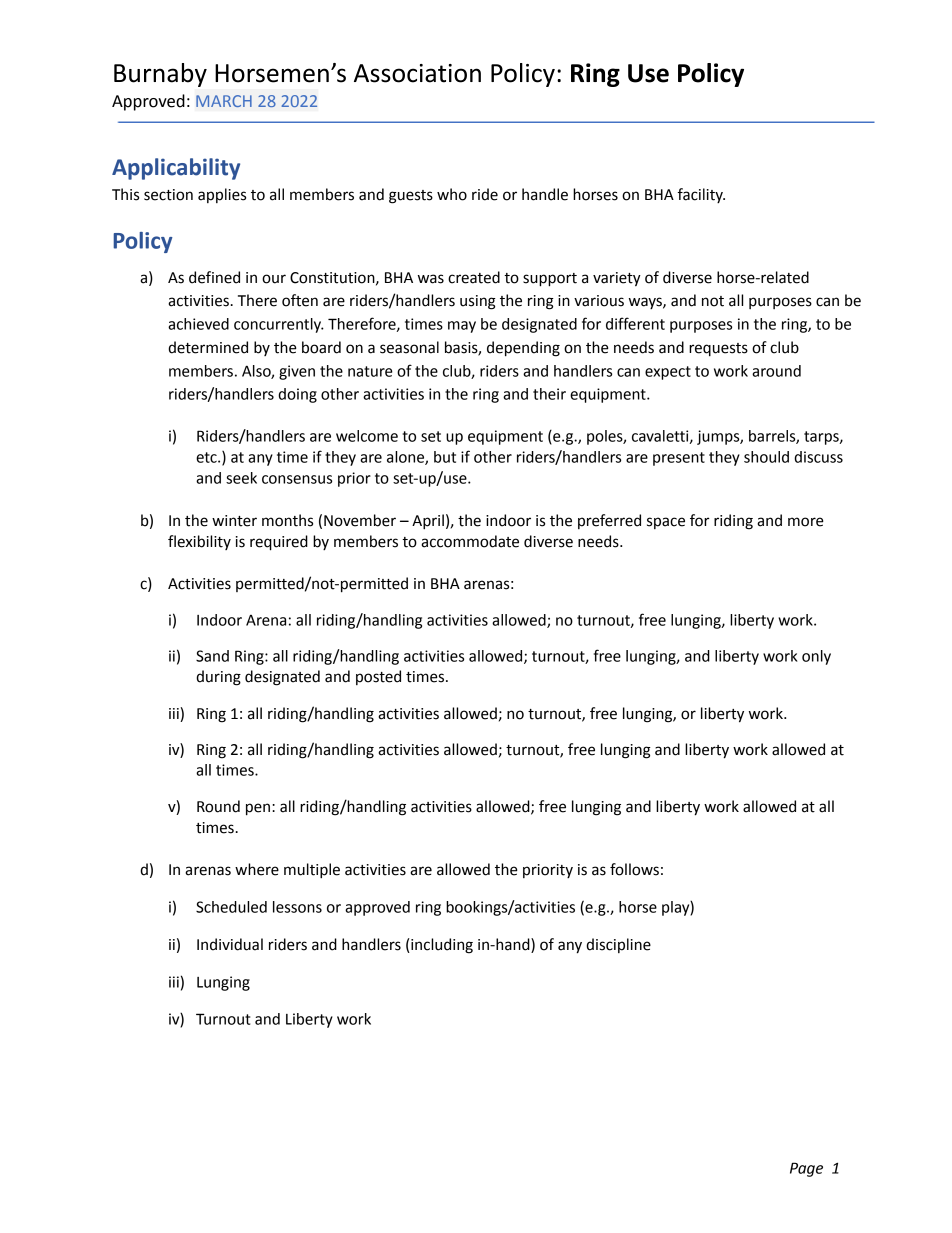 The height and width of the screenshot is (1233, 952). What do you see at coordinates (470, 541) in the screenshot?
I see `accommodate` at bounding box center [470, 541].
